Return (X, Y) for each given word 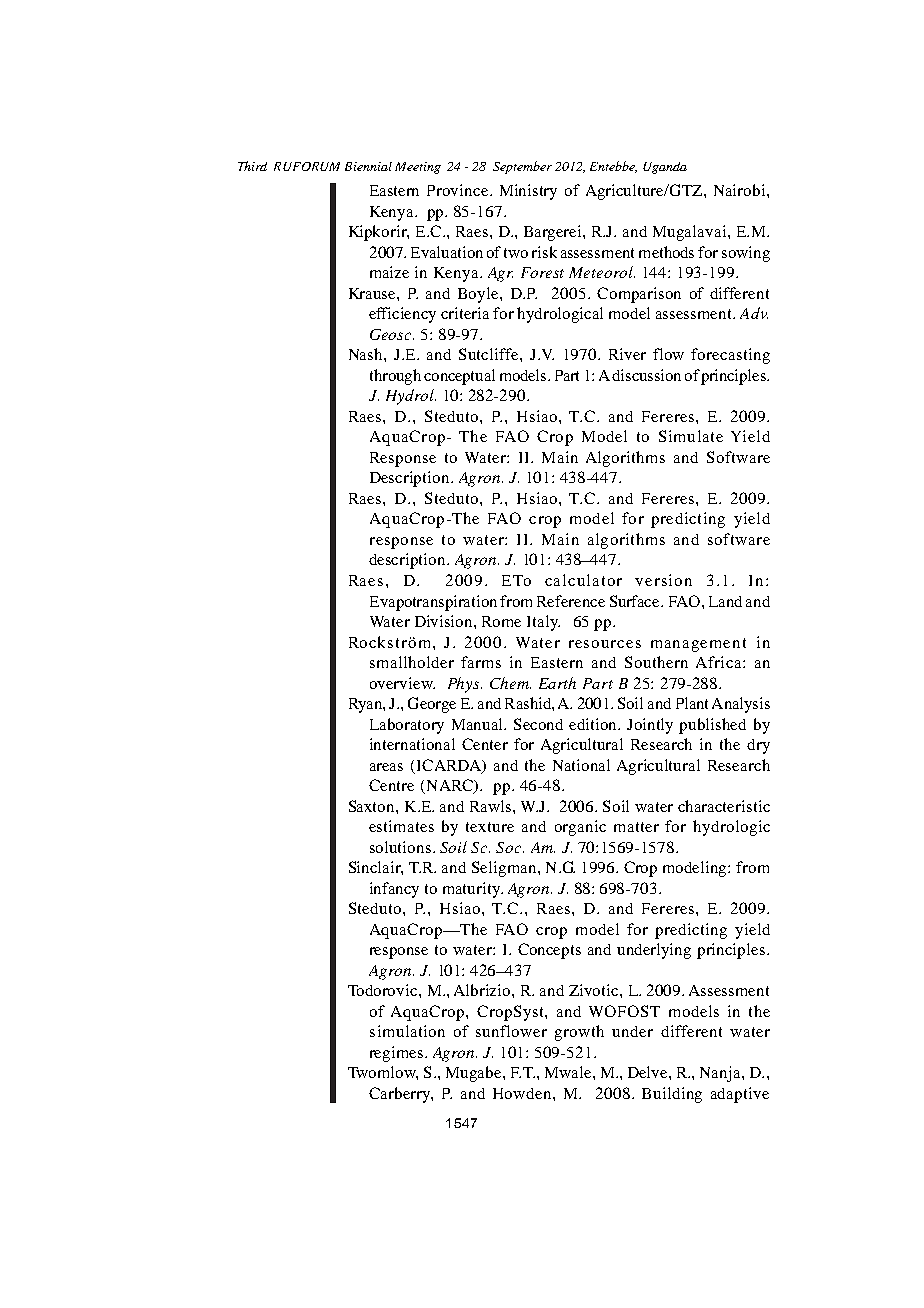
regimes (398, 1054)
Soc (510, 847)
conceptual (459, 377)
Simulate (691, 436)
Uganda (665, 168)
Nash (367, 354)
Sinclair (376, 868)
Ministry (528, 192)
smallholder (412, 662)
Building (672, 1095)
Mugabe (475, 1074)
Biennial (368, 166)
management (698, 645)
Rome (501, 621)
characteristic (724, 806)
